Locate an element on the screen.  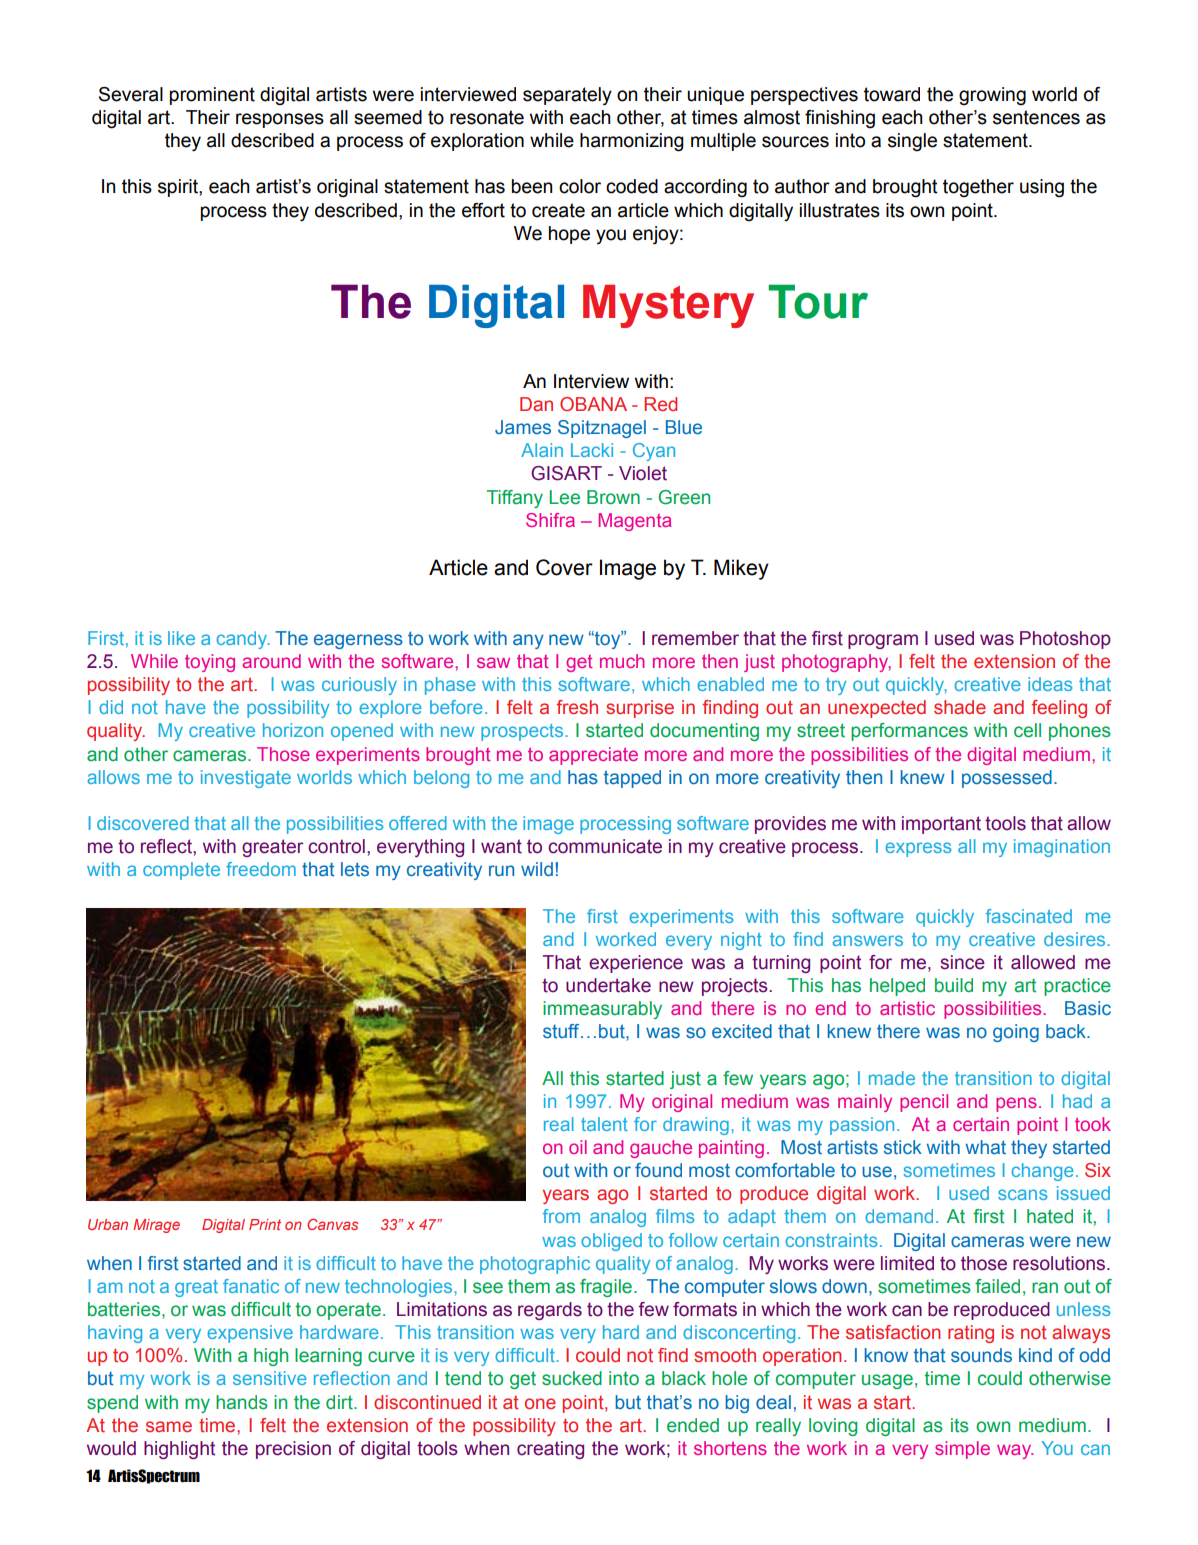
like is located at coordinates (181, 638).
